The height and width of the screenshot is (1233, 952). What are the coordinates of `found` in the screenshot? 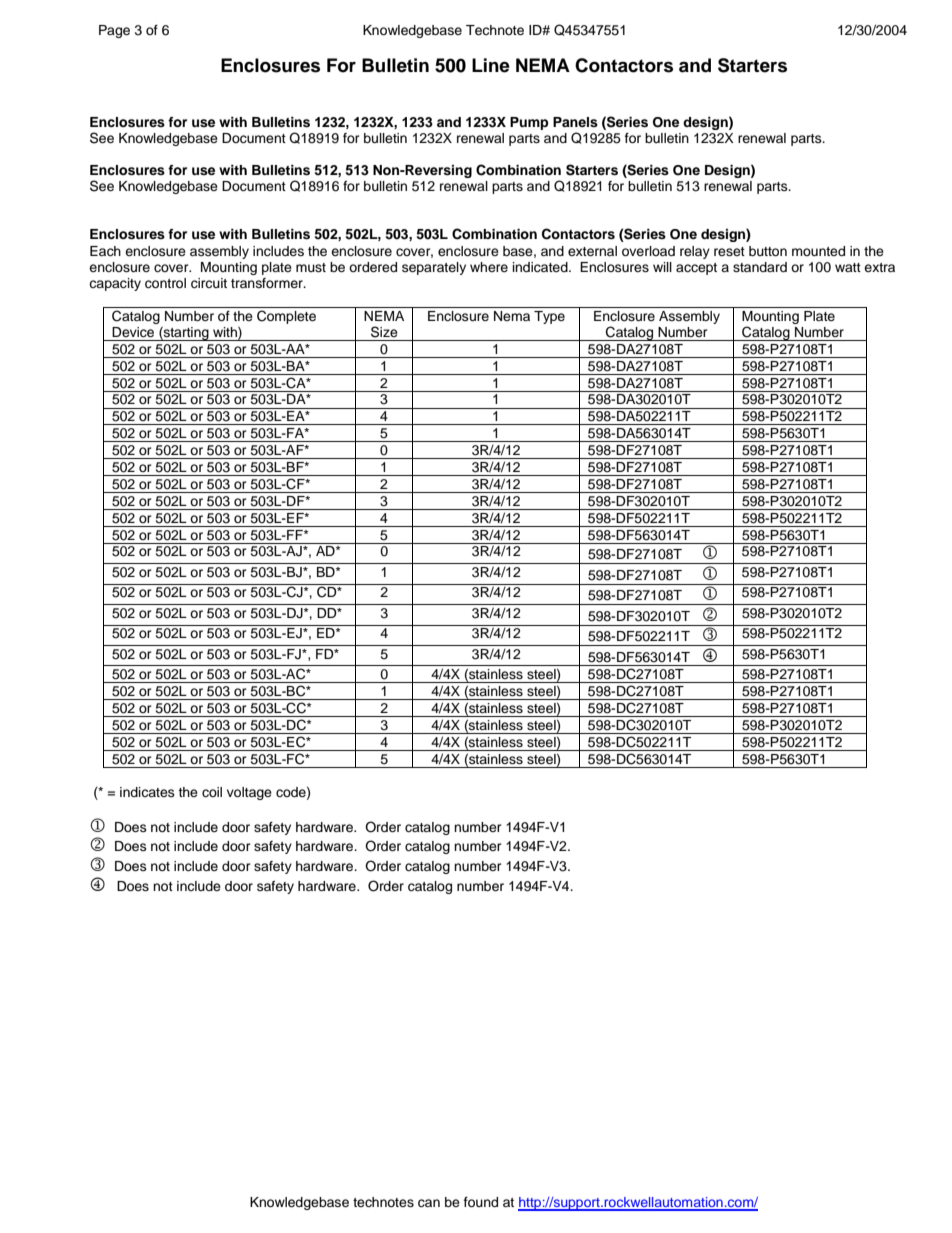 It's located at (481, 1202).
